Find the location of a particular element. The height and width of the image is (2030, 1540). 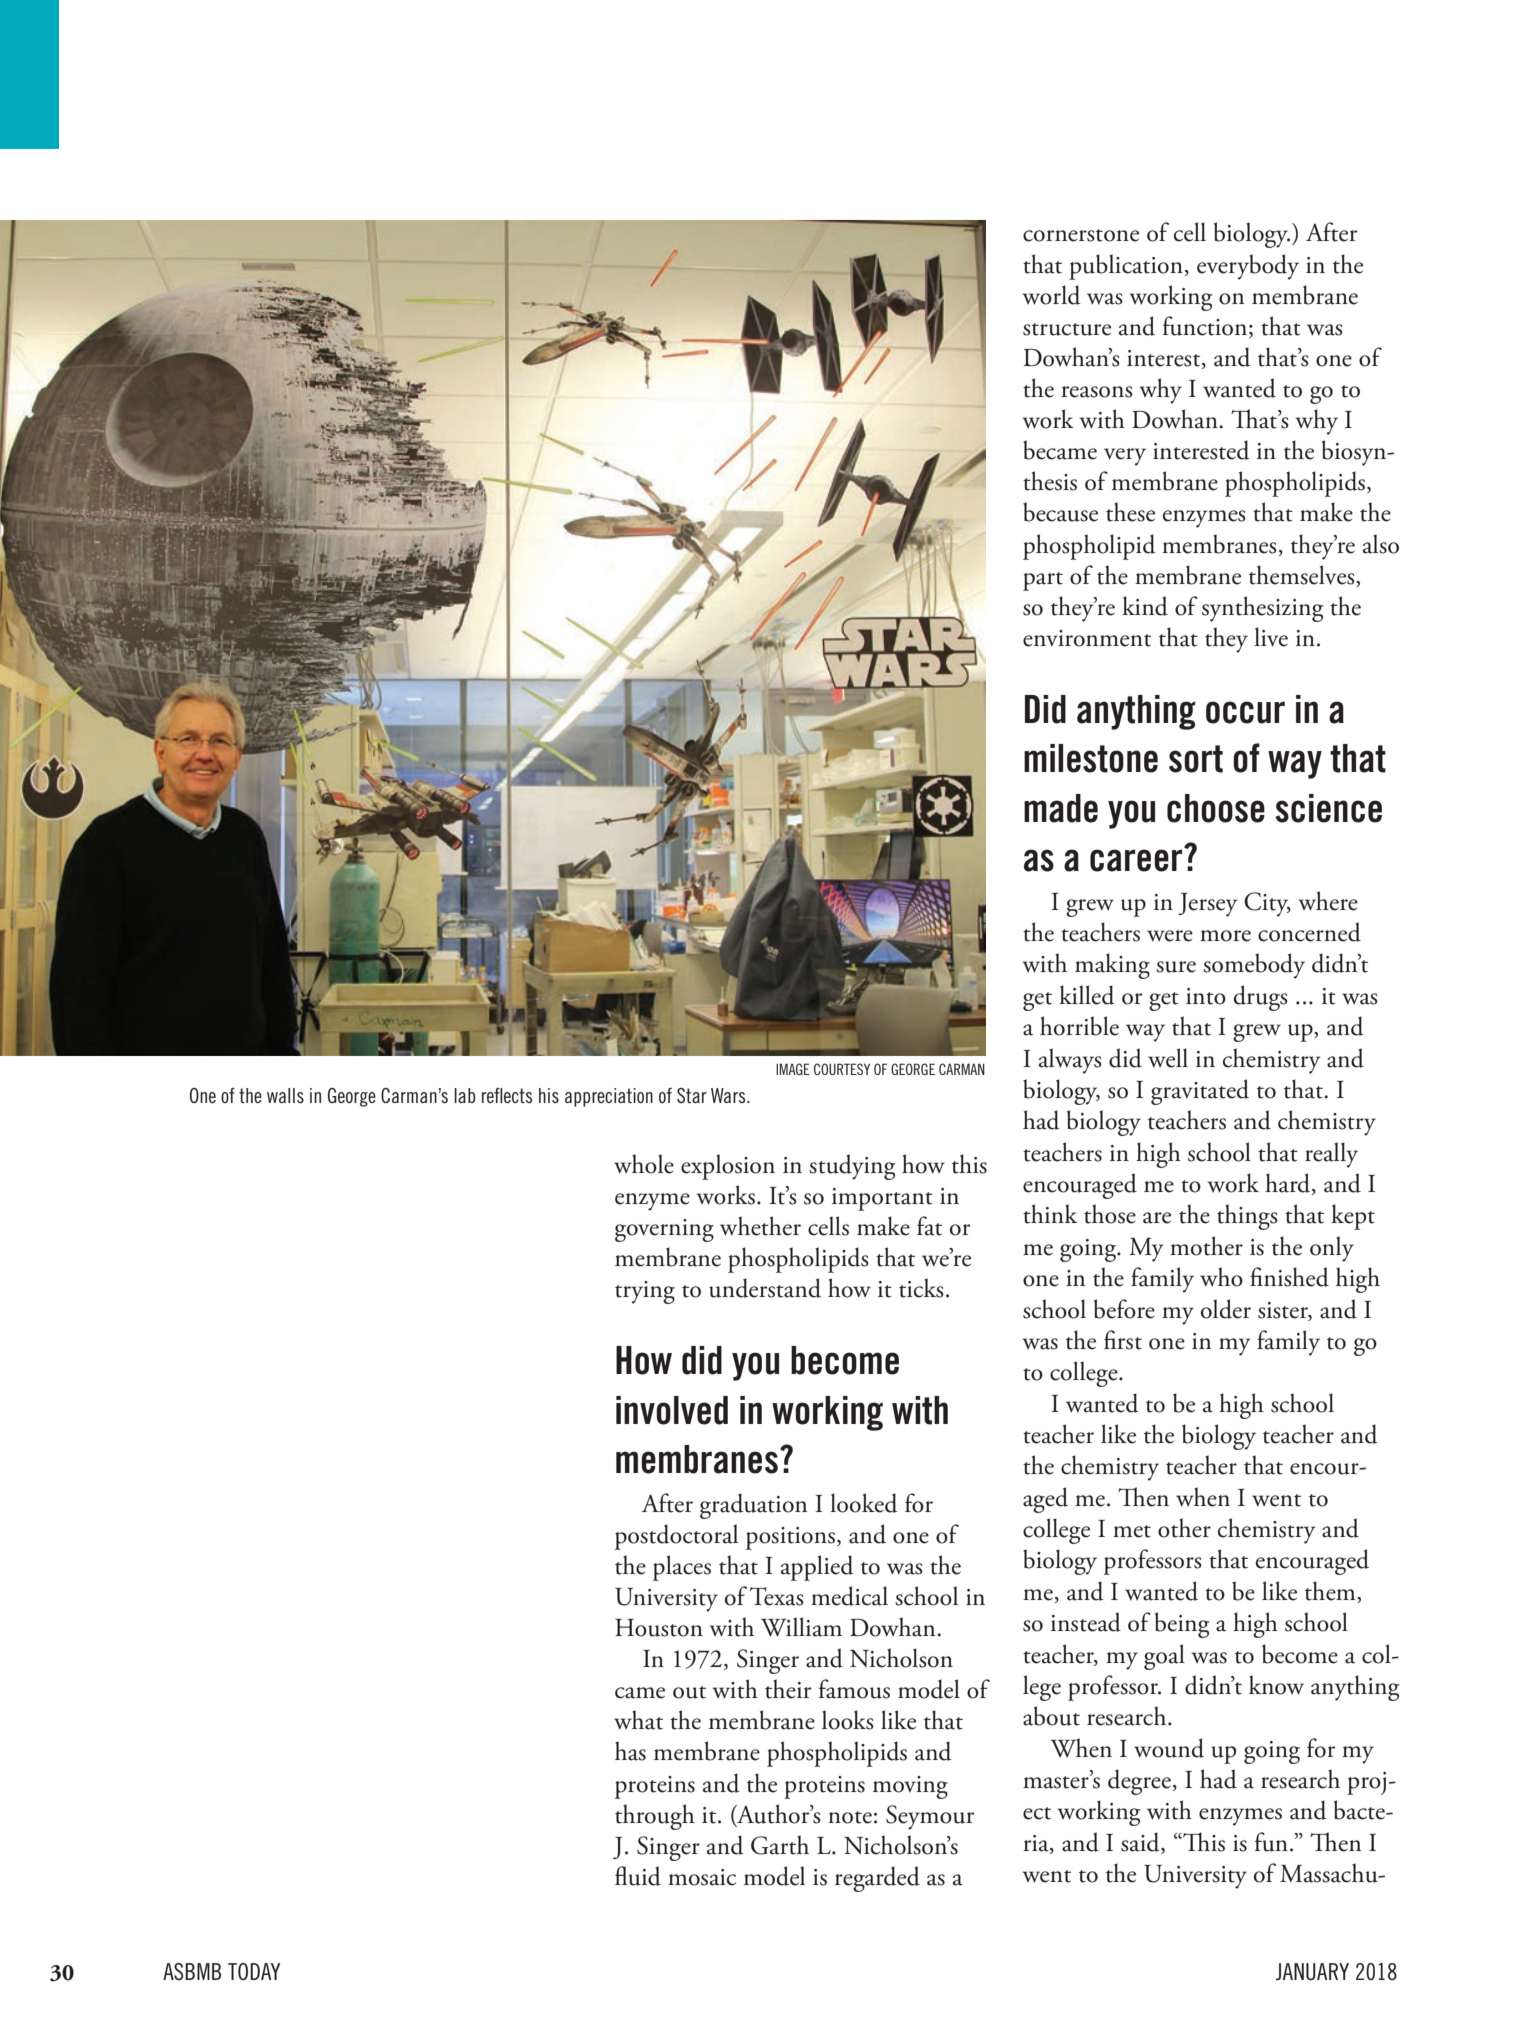

publication is located at coordinates (1126, 267).
